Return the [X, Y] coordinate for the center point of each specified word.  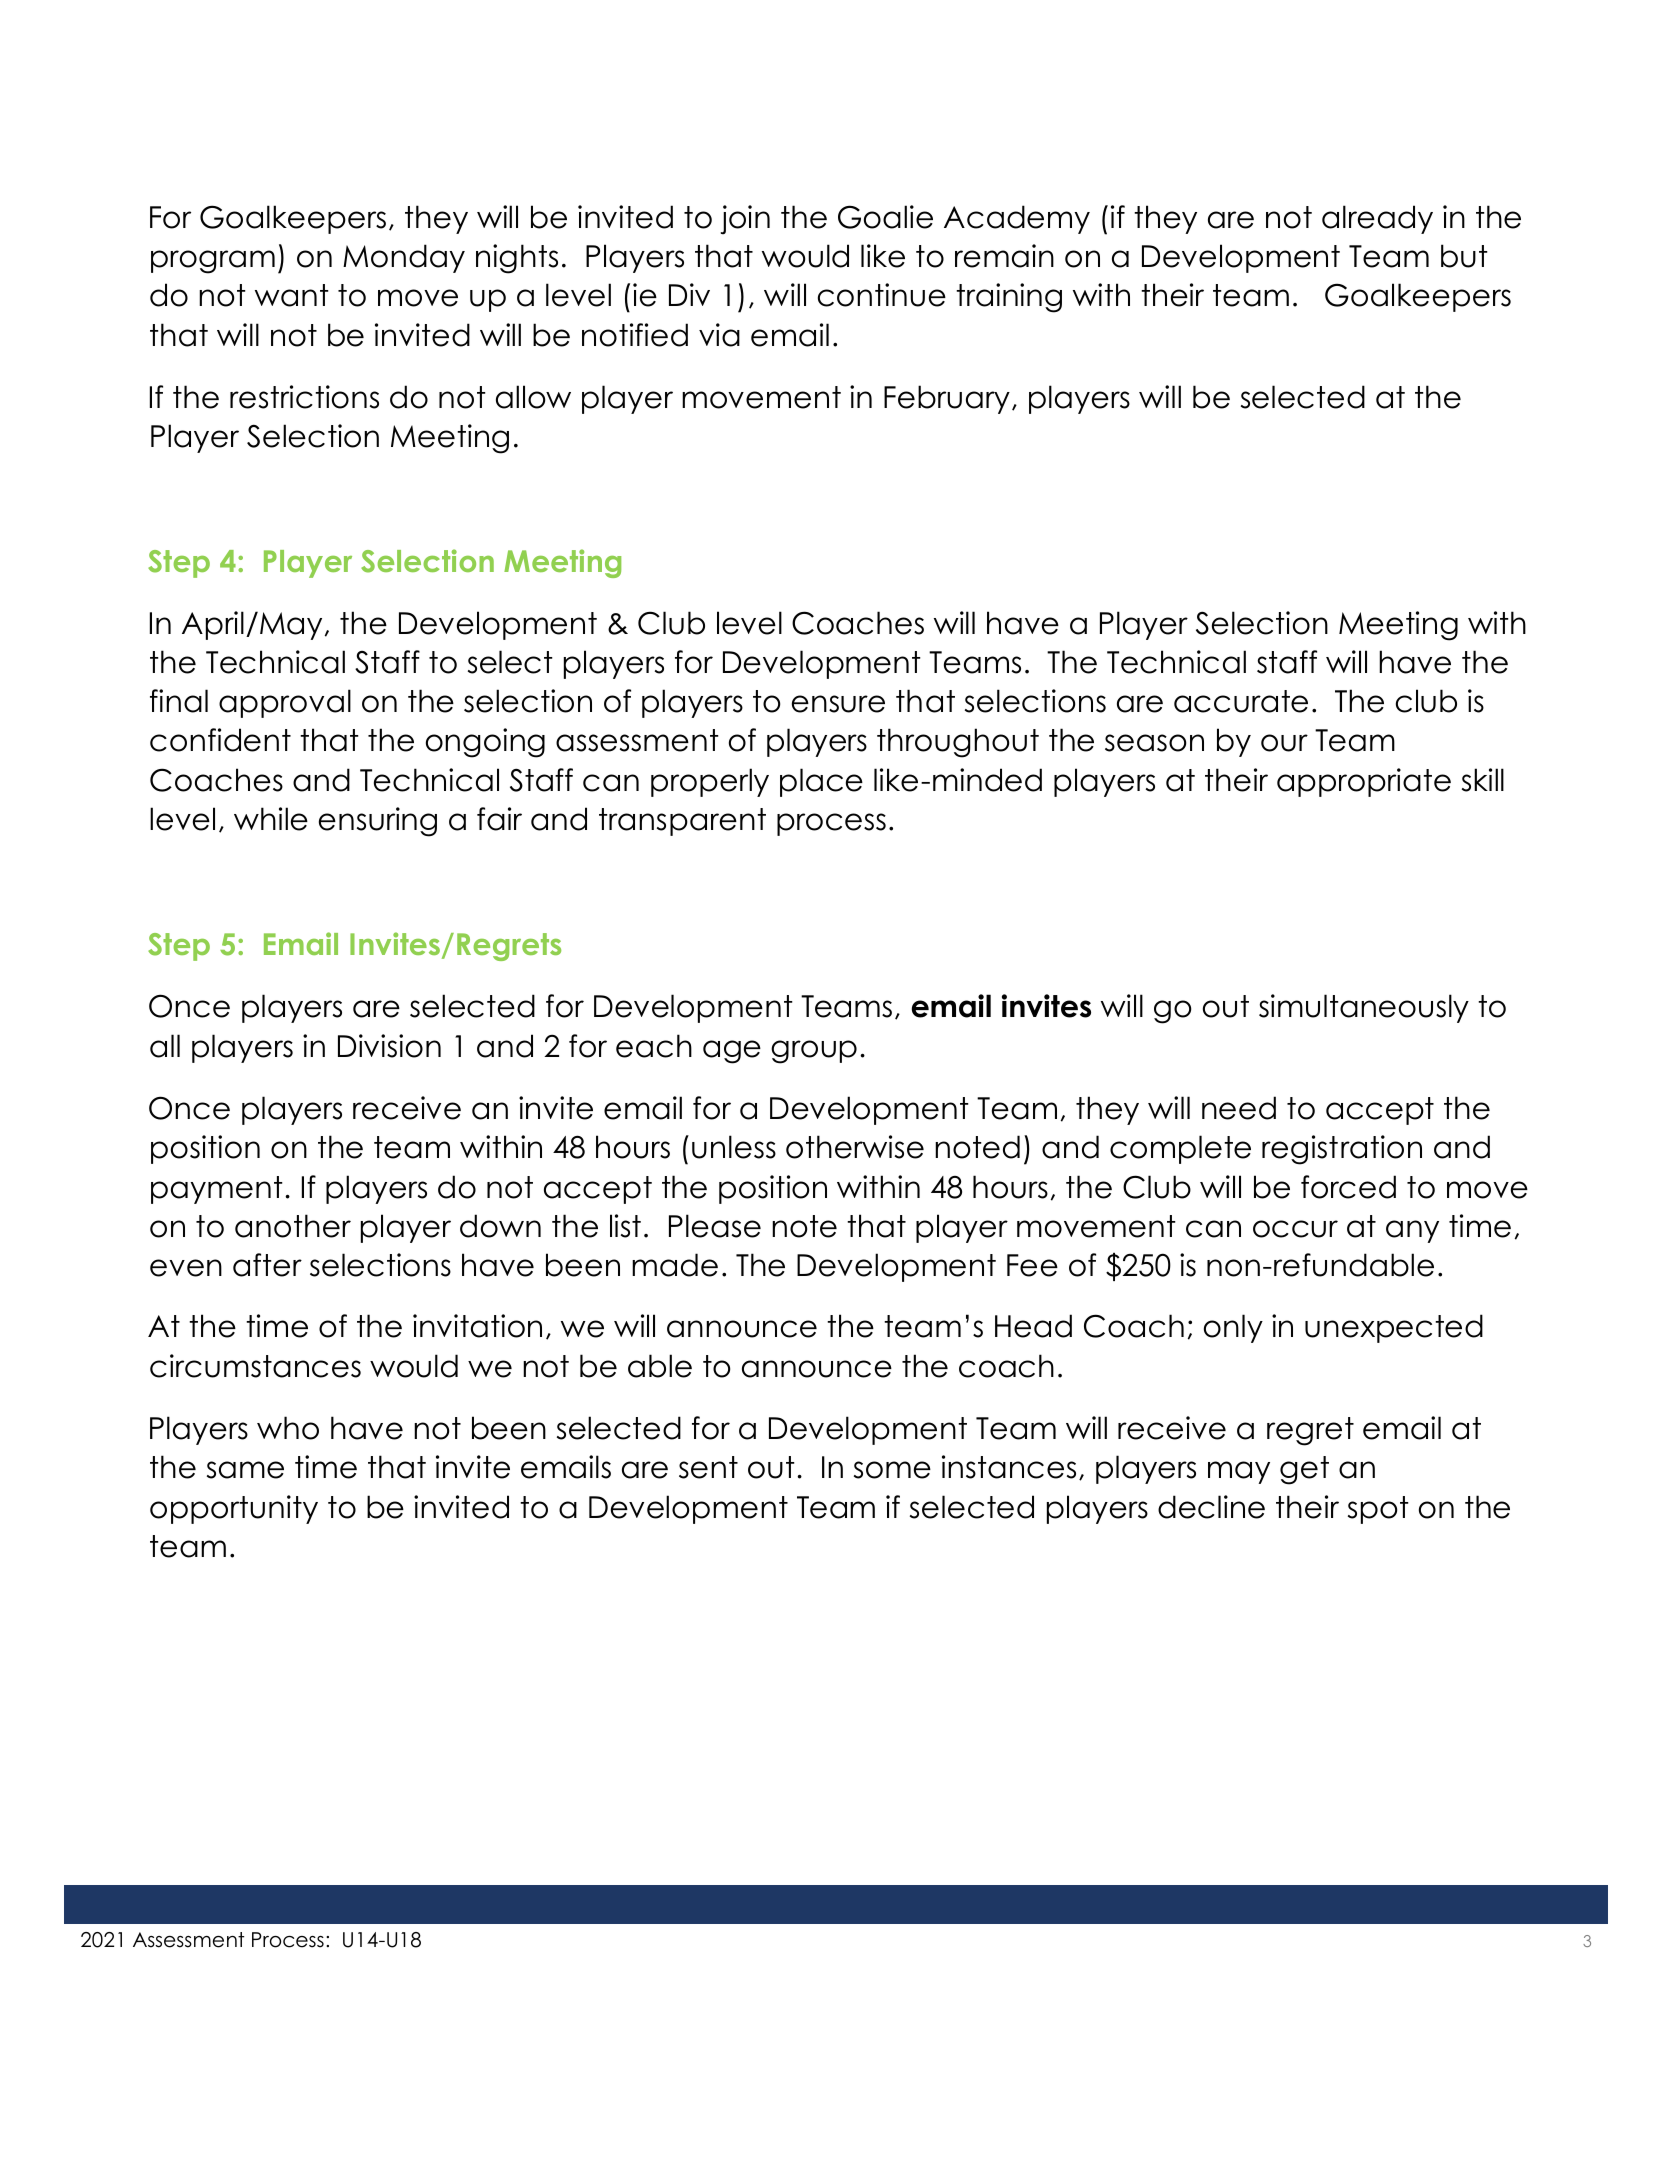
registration [1342, 1150]
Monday [404, 258]
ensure [838, 704]
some [892, 1470]
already [1377, 219]
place [821, 782]
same [245, 1470]
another [293, 1226]
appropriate [1364, 782]
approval [285, 703]
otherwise [855, 1147]
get [1304, 1470]
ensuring [378, 822]
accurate [1241, 701]
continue [882, 295]
